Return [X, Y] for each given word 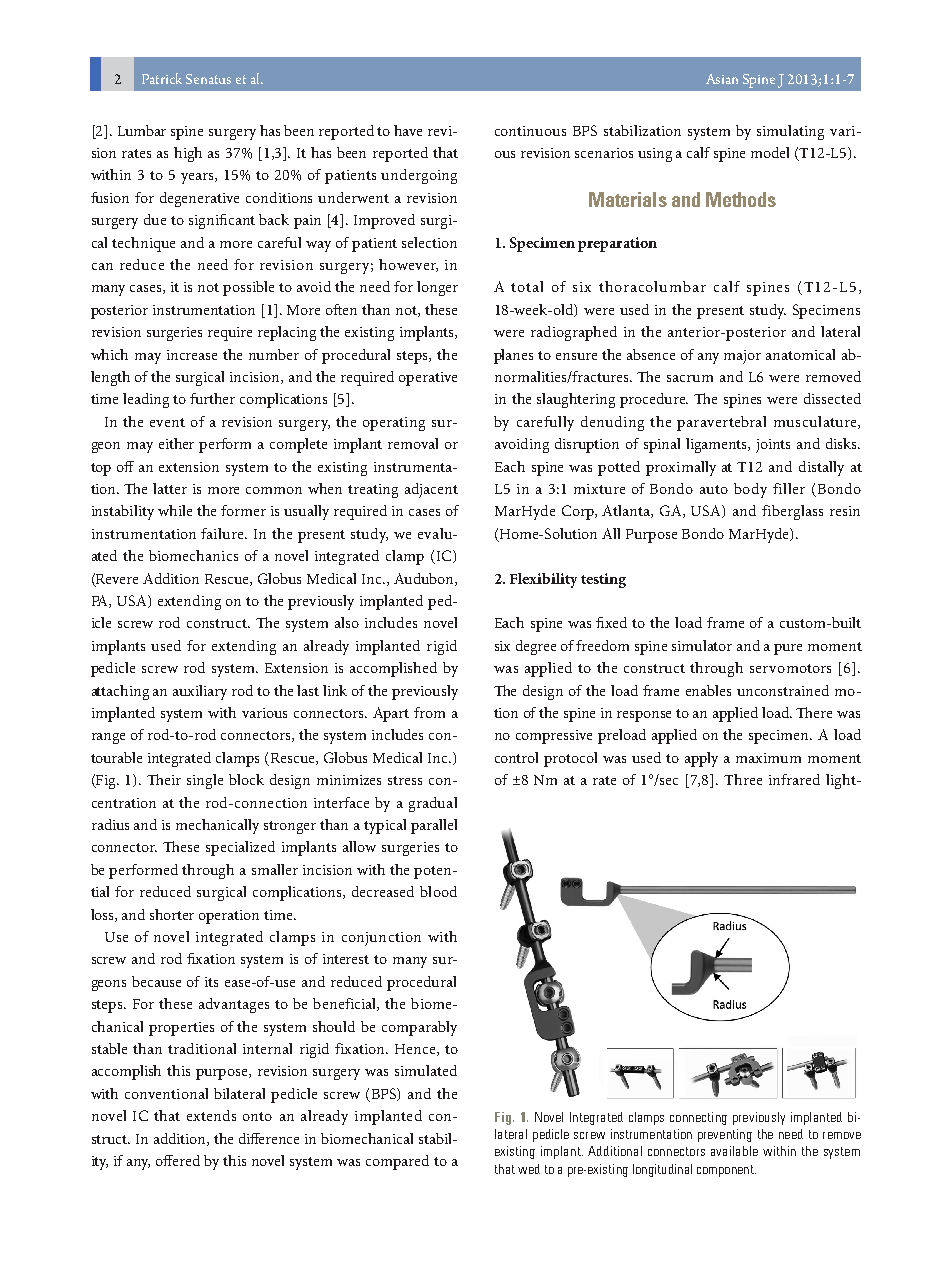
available [734, 1151]
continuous [530, 131]
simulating [790, 132]
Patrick [162, 78]
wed [529, 1169]
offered [178, 1160]
